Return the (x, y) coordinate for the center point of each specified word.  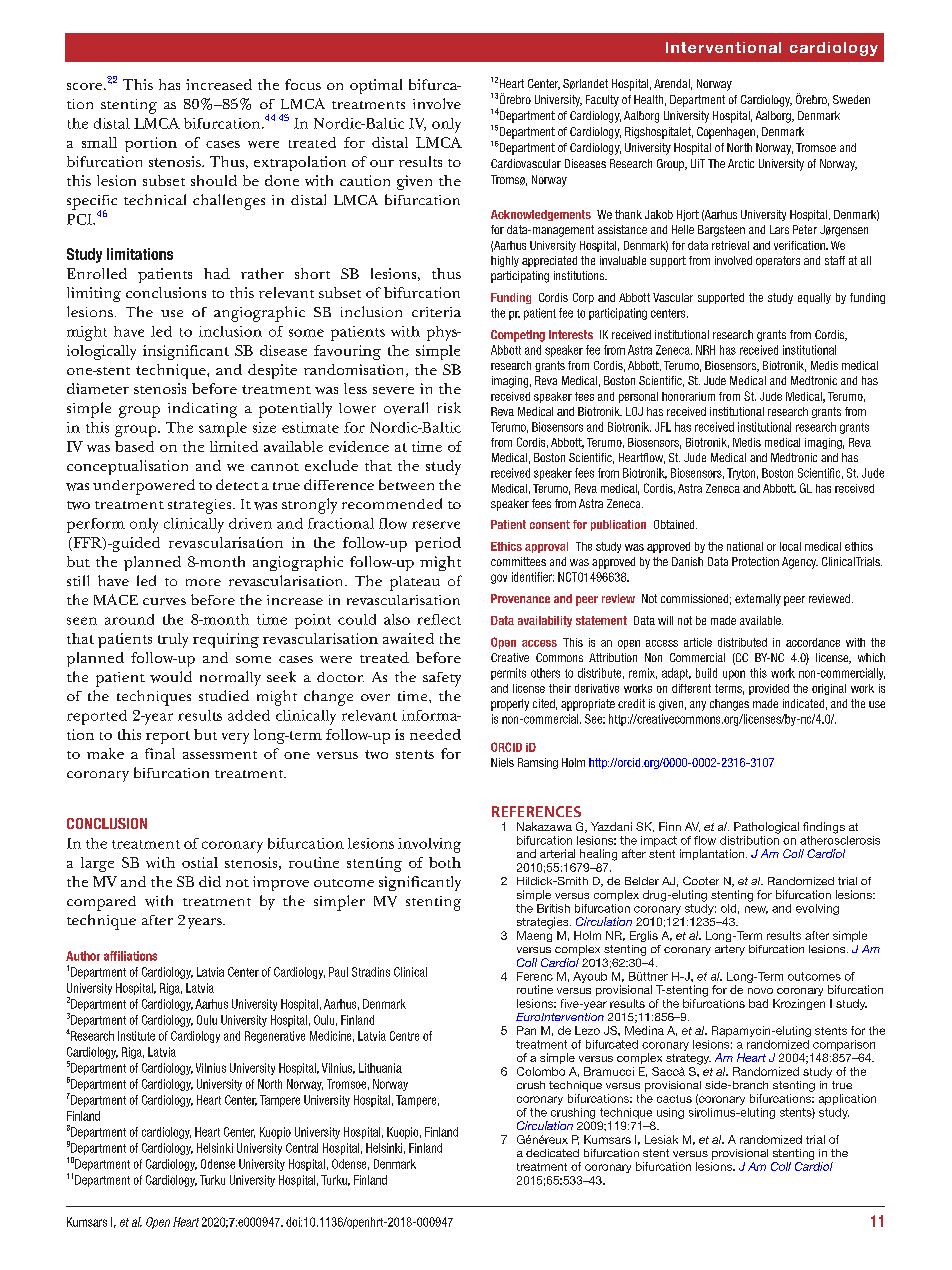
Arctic (741, 163)
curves (164, 601)
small (99, 142)
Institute (136, 1036)
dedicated (552, 1153)
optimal (376, 86)
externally (758, 600)
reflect (439, 619)
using (670, 1113)
